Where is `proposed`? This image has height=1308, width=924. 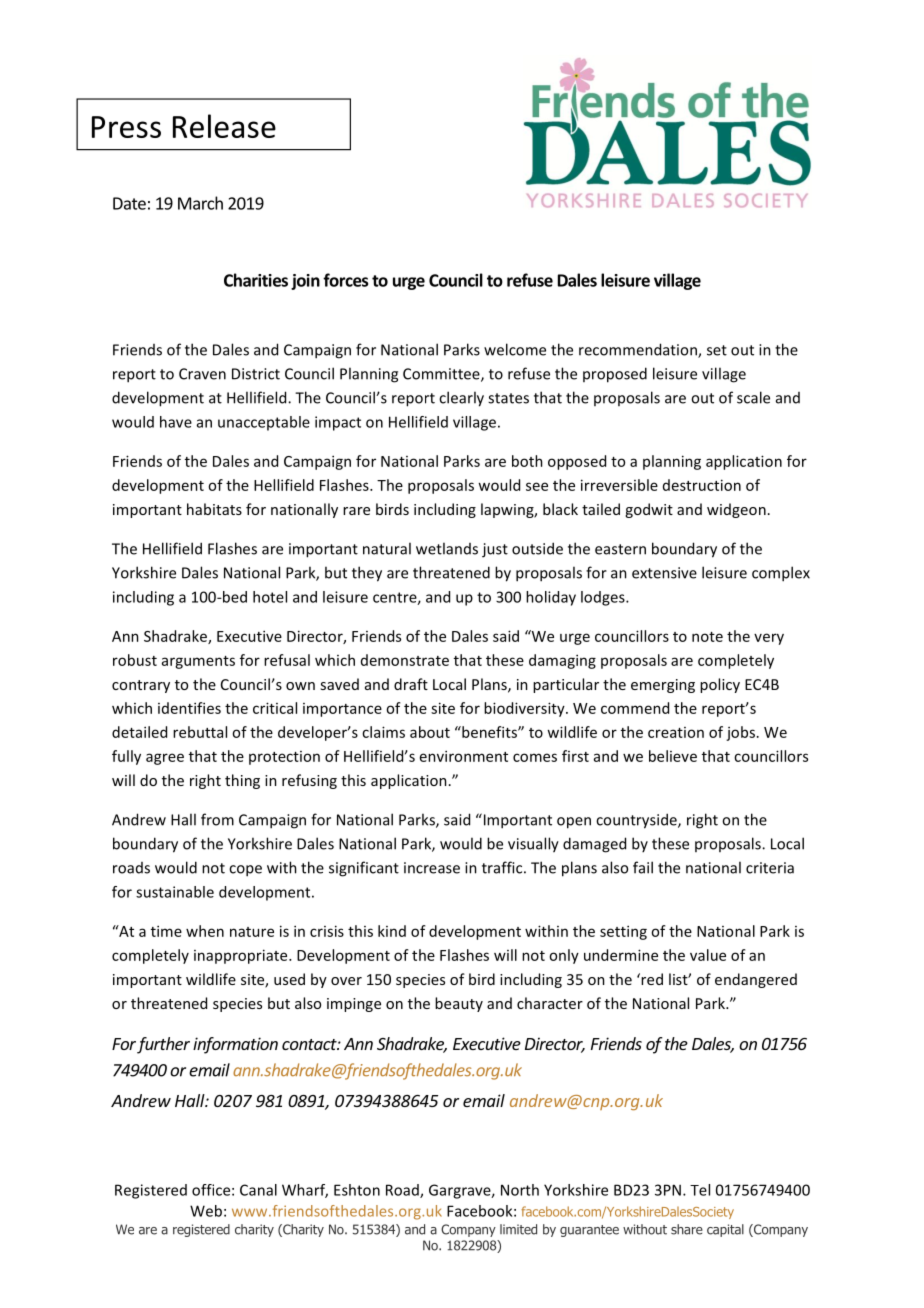 proposed is located at coordinates (615, 375).
